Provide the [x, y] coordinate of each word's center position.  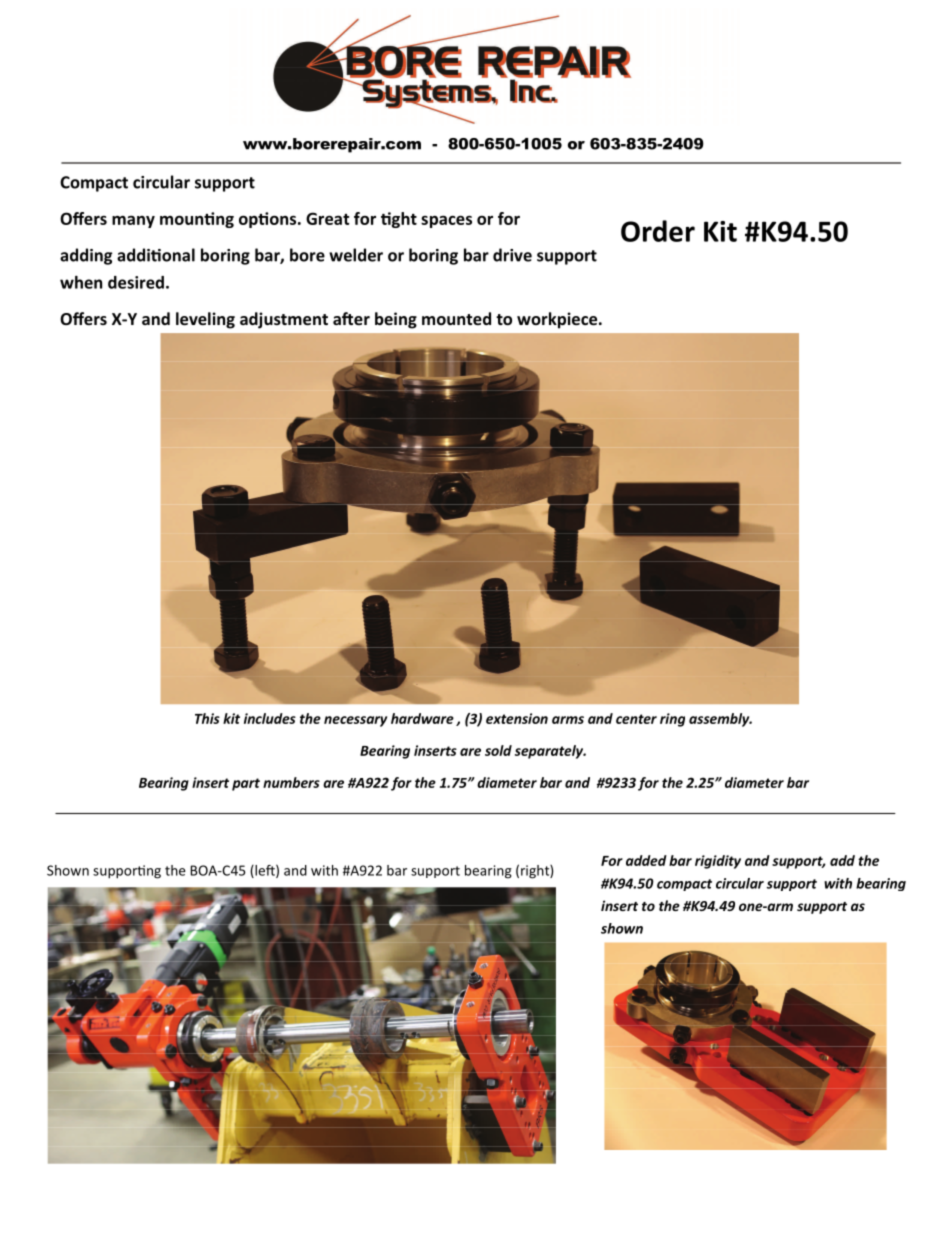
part [246, 784]
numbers [291, 782]
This [207, 718]
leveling [205, 320]
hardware [422, 718]
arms [568, 720]
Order [658, 231]
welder [356, 255]
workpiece [558, 320]
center [636, 719]
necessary [355, 721]
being [396, 320]
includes [270, 718]
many [133, 221]
